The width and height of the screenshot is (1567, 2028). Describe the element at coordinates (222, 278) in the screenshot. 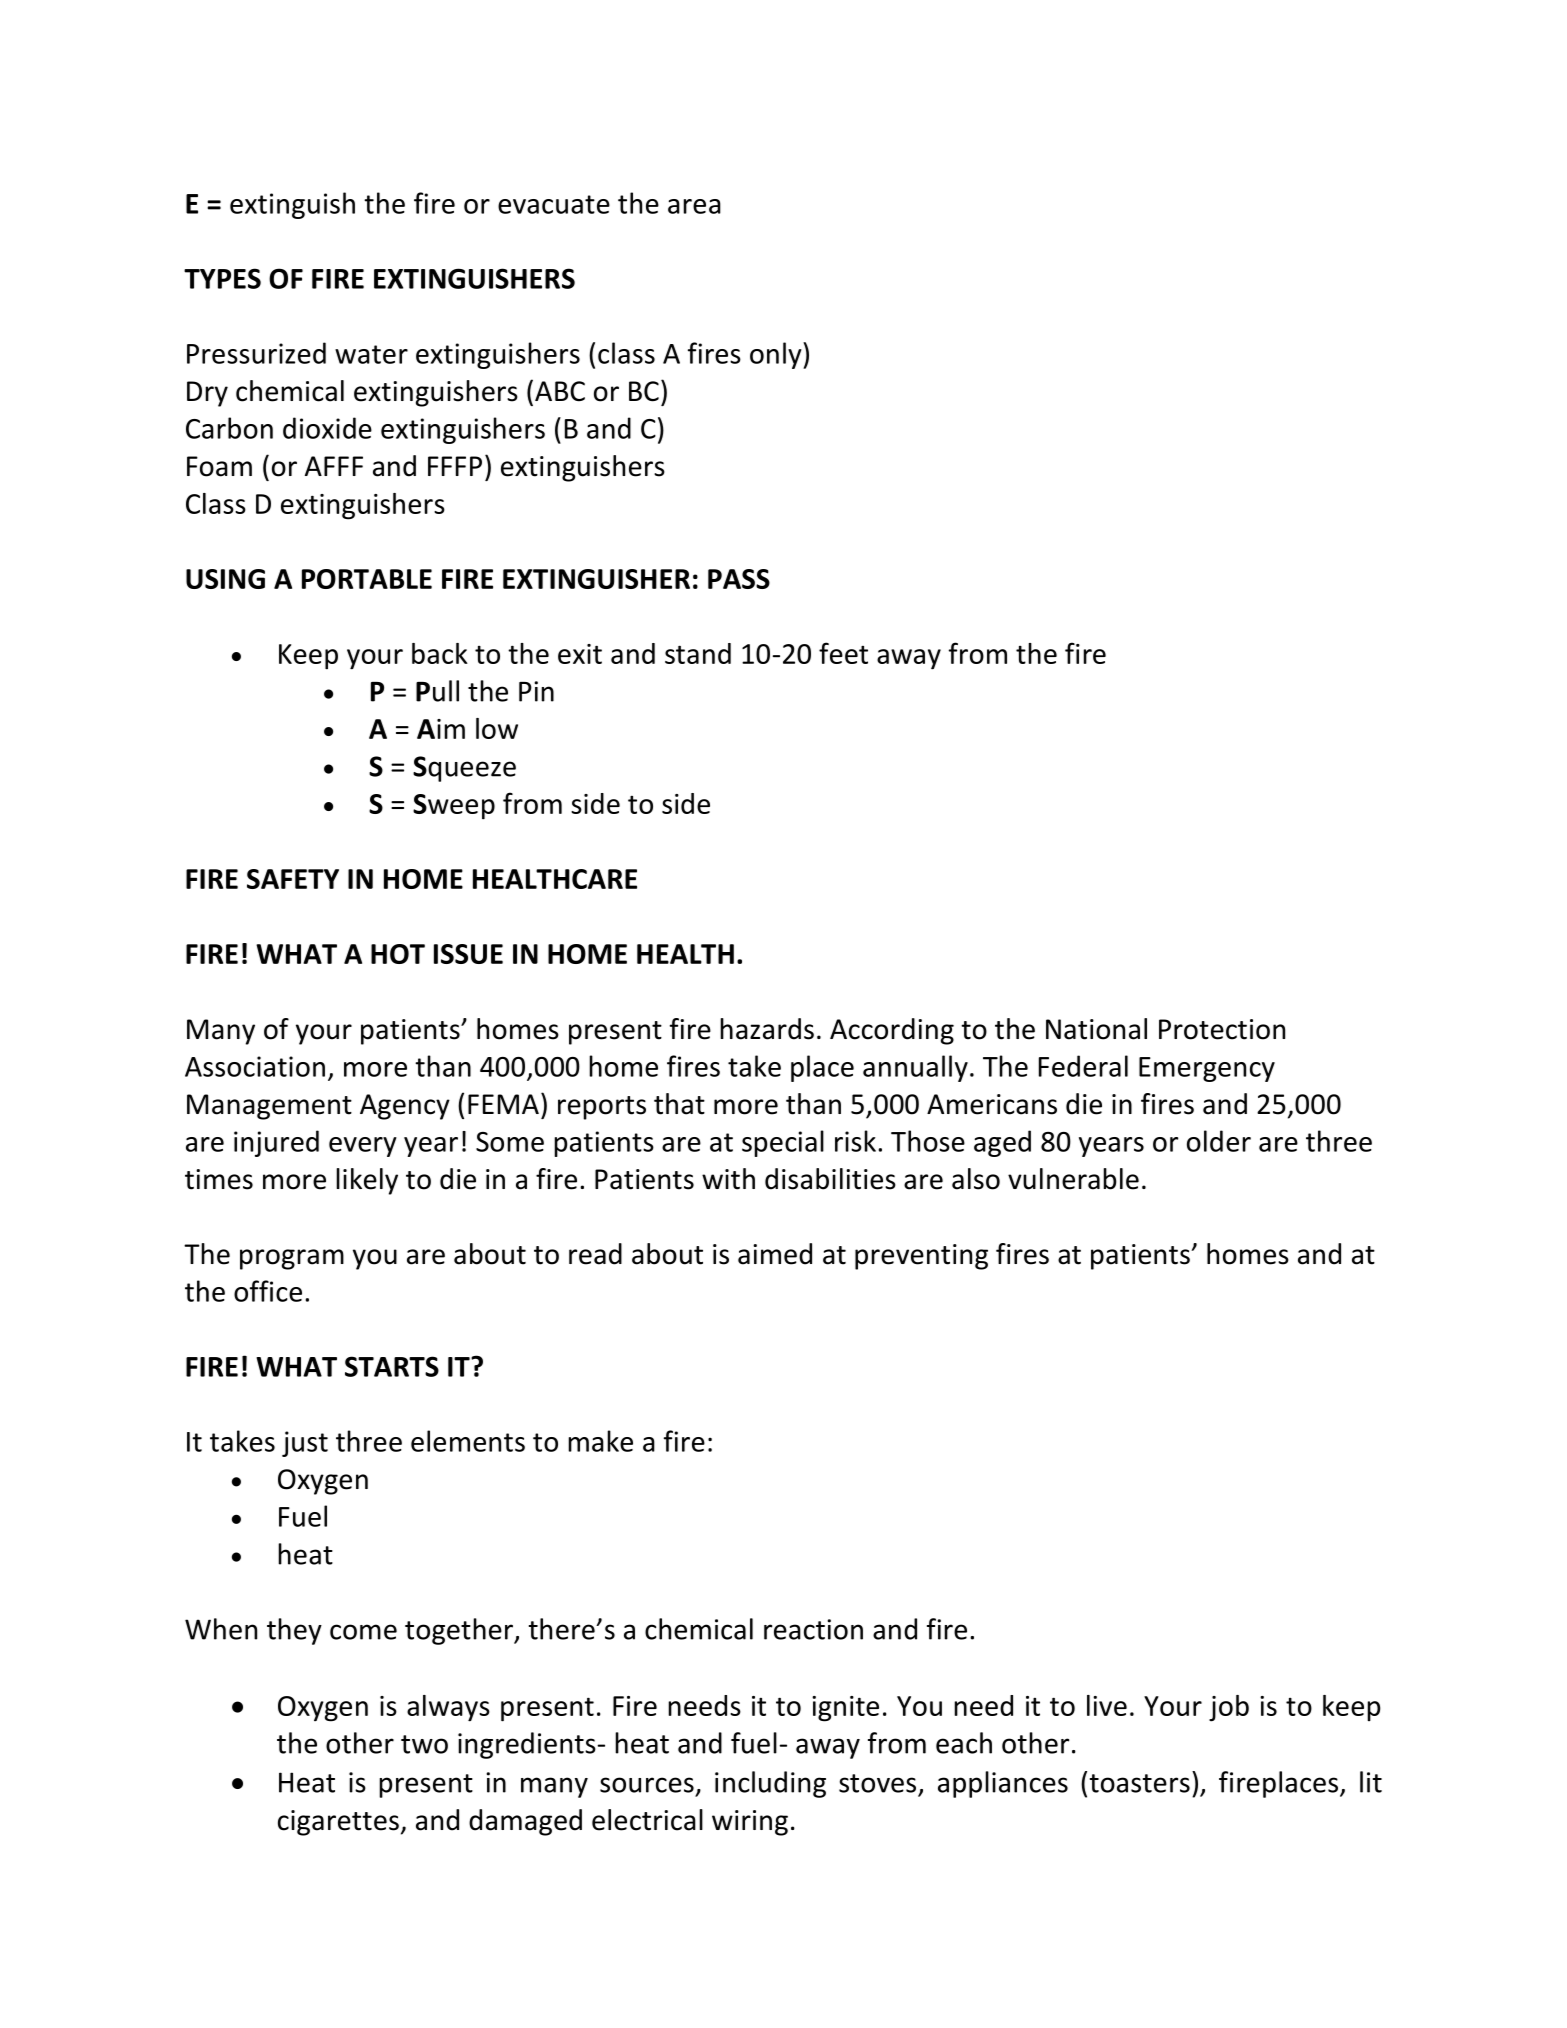

I see `TYPES` at that location.
